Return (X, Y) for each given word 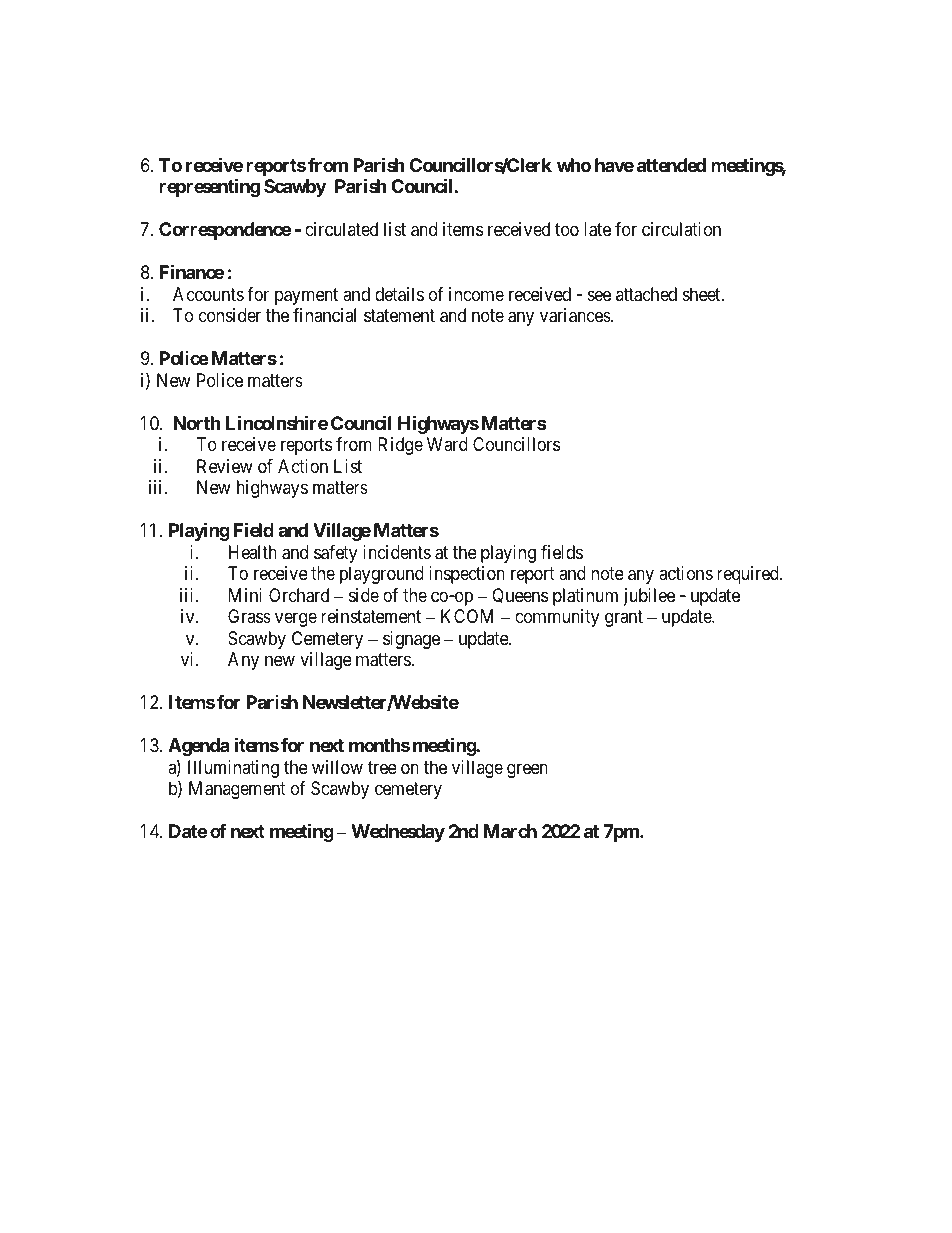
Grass (249, 616)
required (749, 575)
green (527, 770)
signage (411, 640)
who (574, 165)
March (510, 831)
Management (237, 790)
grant (624, 618)
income (476, 294)
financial (324, 315)
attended (671, 165)
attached (646, 294)
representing (209, 188)
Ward (447, 444)
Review (225, 466)
